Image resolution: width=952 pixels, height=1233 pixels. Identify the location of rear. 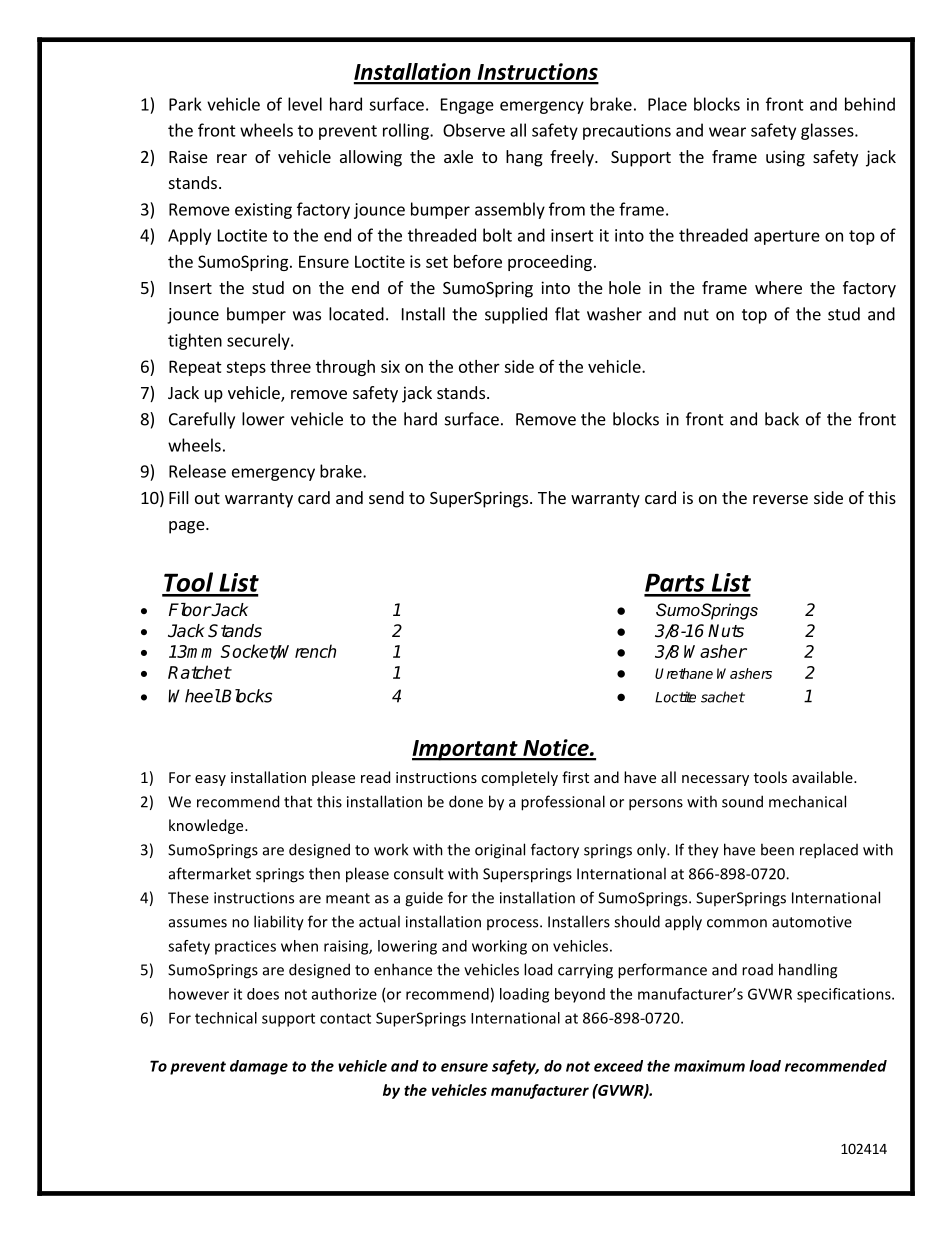
(232, 158).
